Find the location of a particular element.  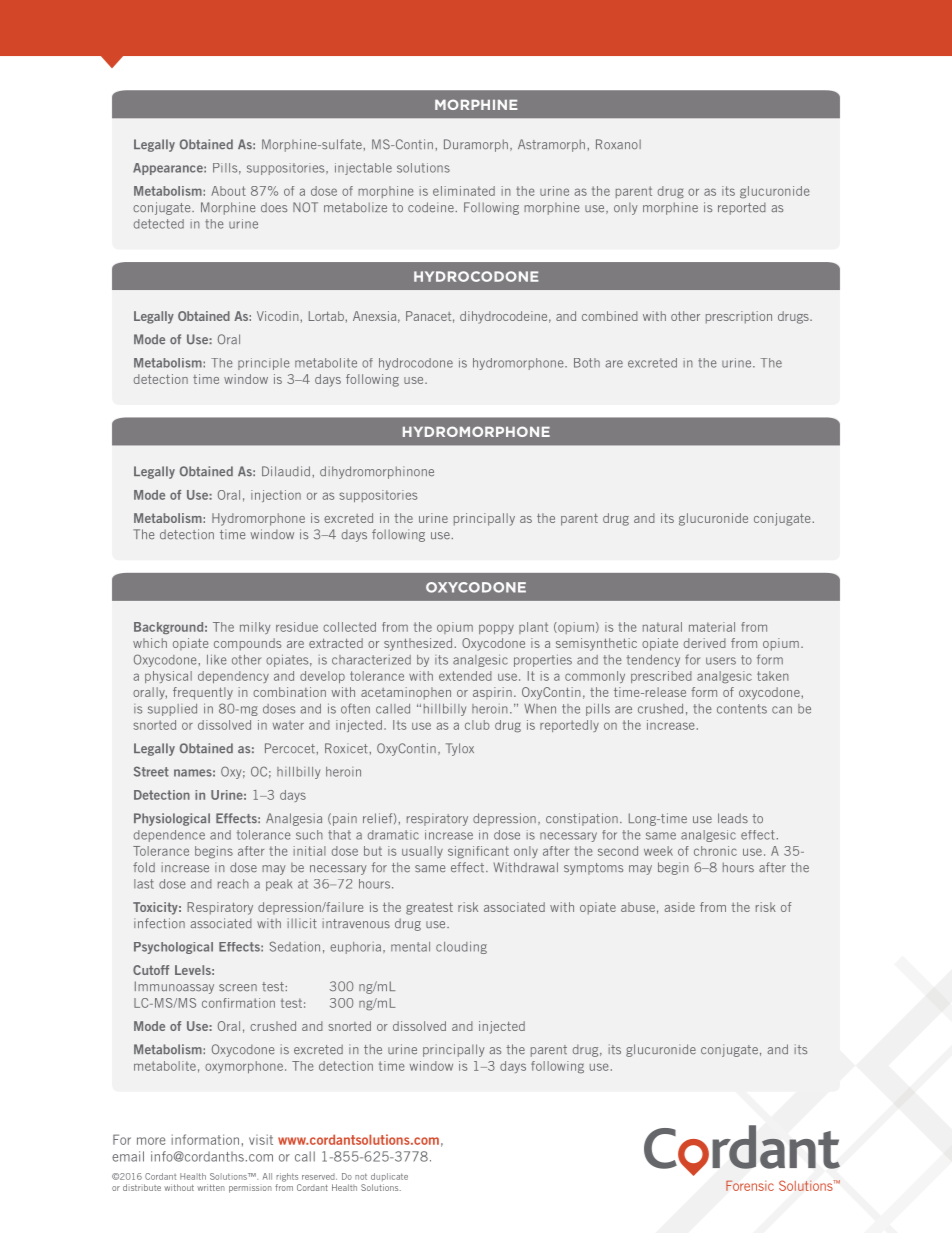

chronic is located at coordinates (715, 851).
